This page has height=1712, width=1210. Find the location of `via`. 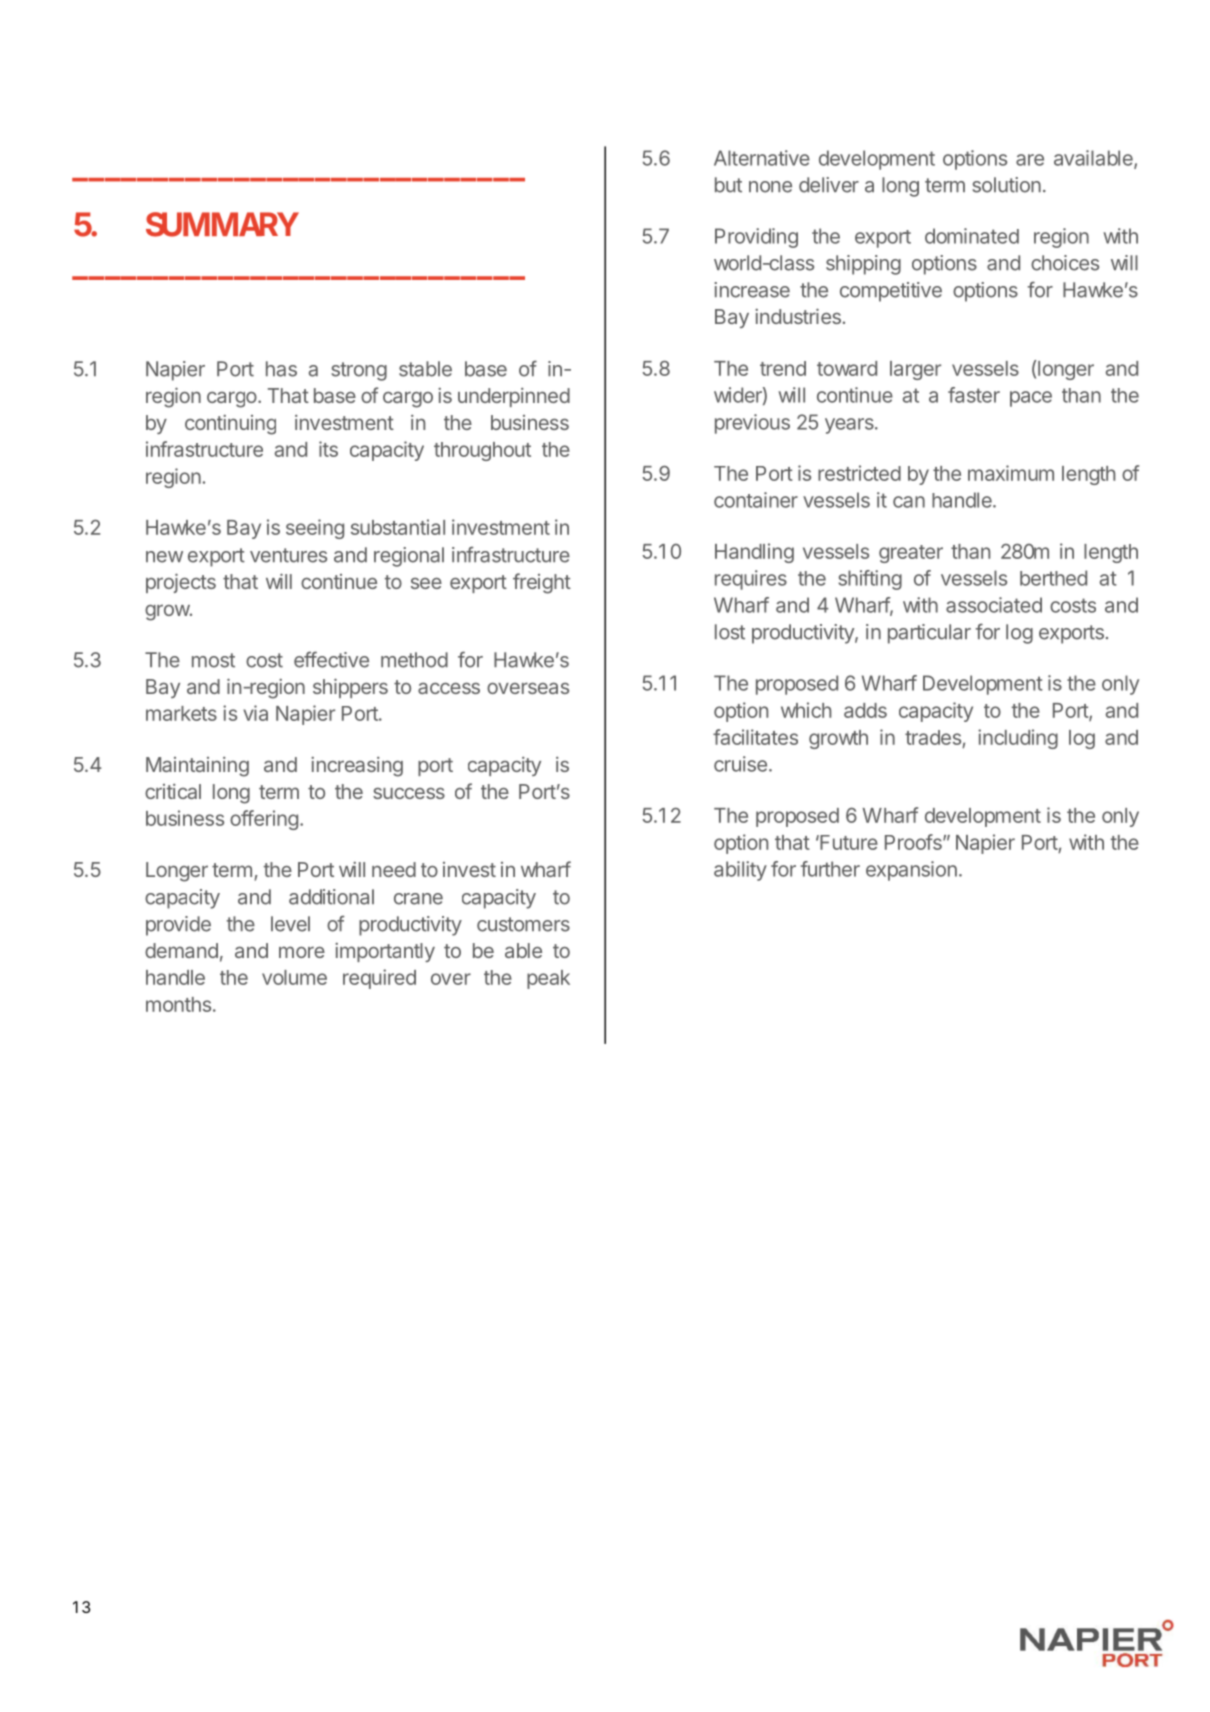

via is located at coordinates (255, 713).
